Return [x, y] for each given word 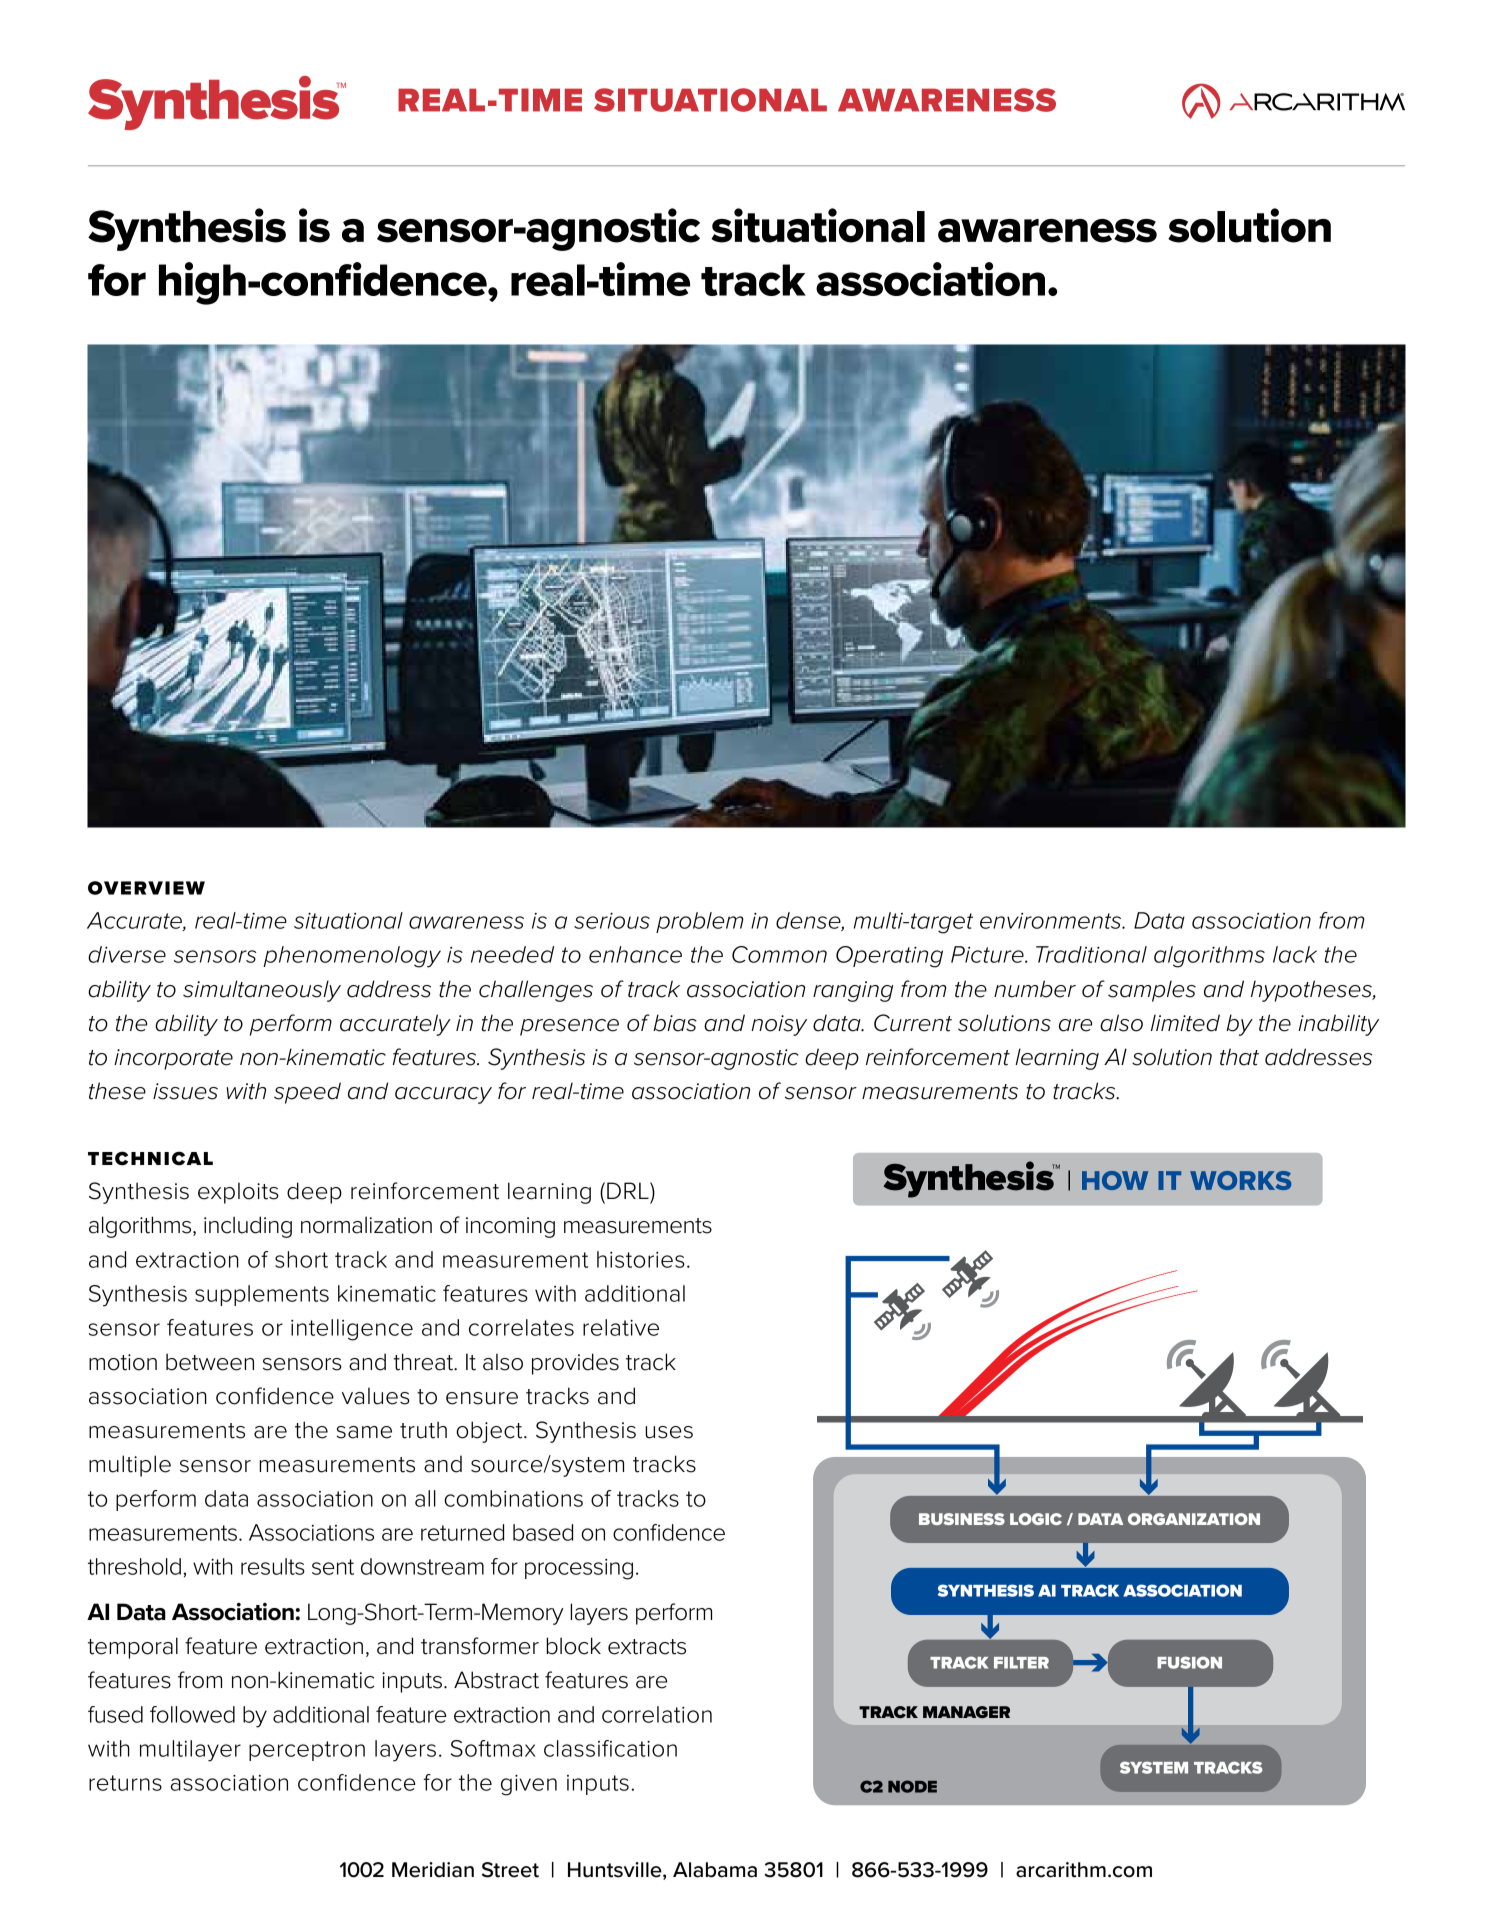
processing [579, 1569]
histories [641, 1259]
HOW [1115, 1180]
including [248, 1227]
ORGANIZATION [1194, 1519]
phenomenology [352, 957]
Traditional [1091, 954]
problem [700, 922]
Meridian [433, 1870]
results [273, 1566]
